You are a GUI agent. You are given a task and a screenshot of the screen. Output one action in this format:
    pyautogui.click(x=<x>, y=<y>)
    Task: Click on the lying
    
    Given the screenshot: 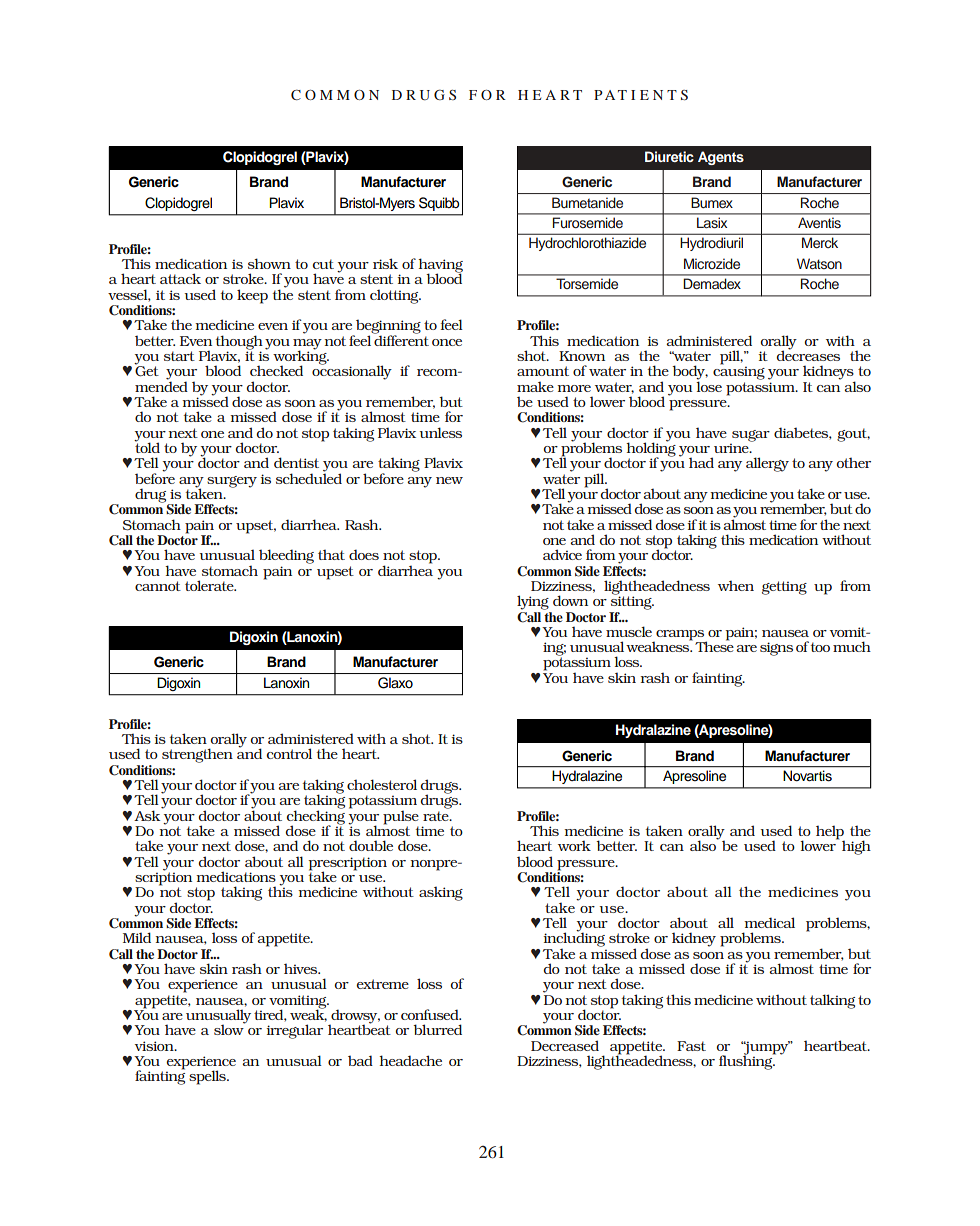 What is the action you would take?
    pyautogui.click(x=533, y=602)
